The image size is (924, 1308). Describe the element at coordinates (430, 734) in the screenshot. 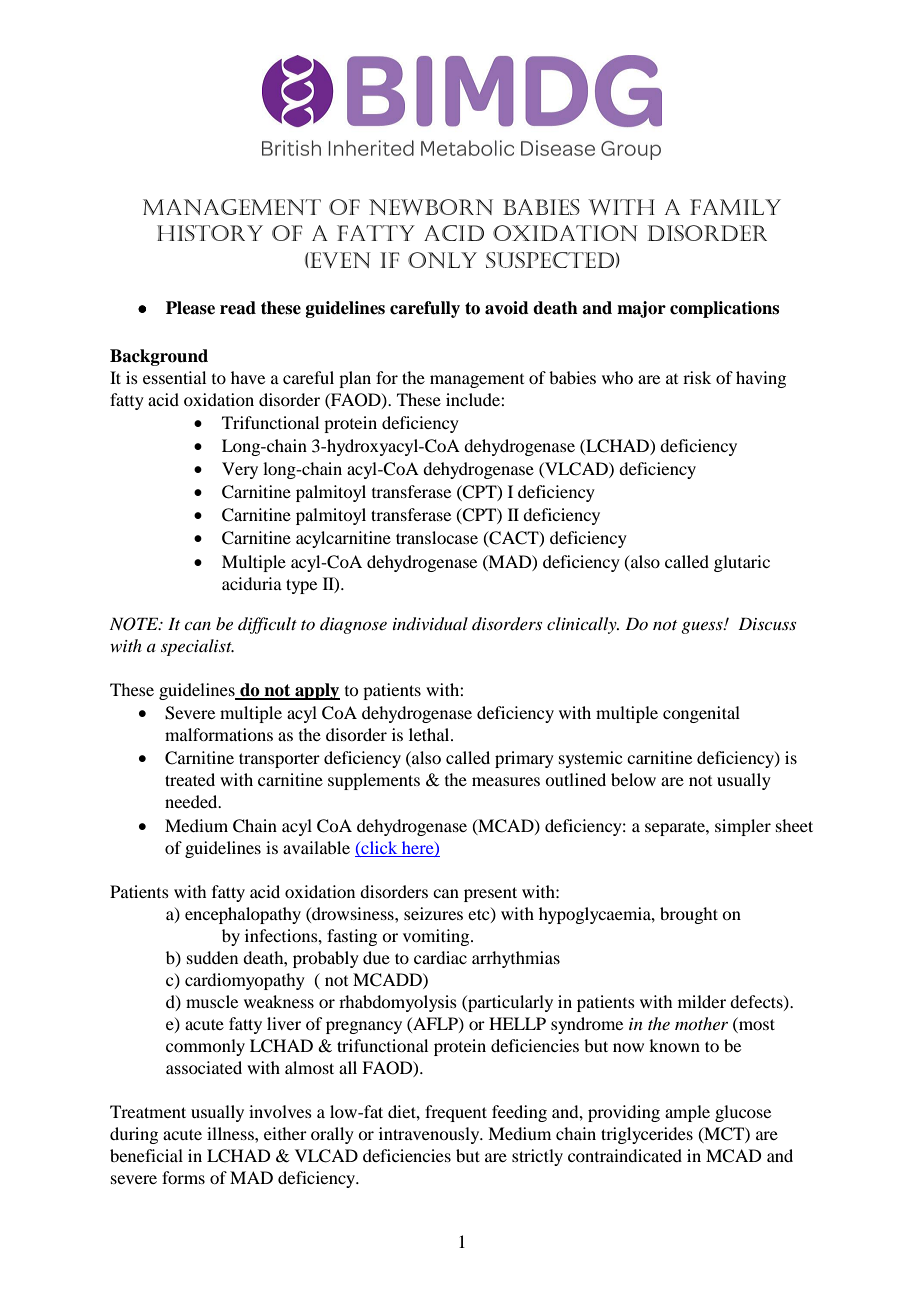

I see `lethal` at that location.
